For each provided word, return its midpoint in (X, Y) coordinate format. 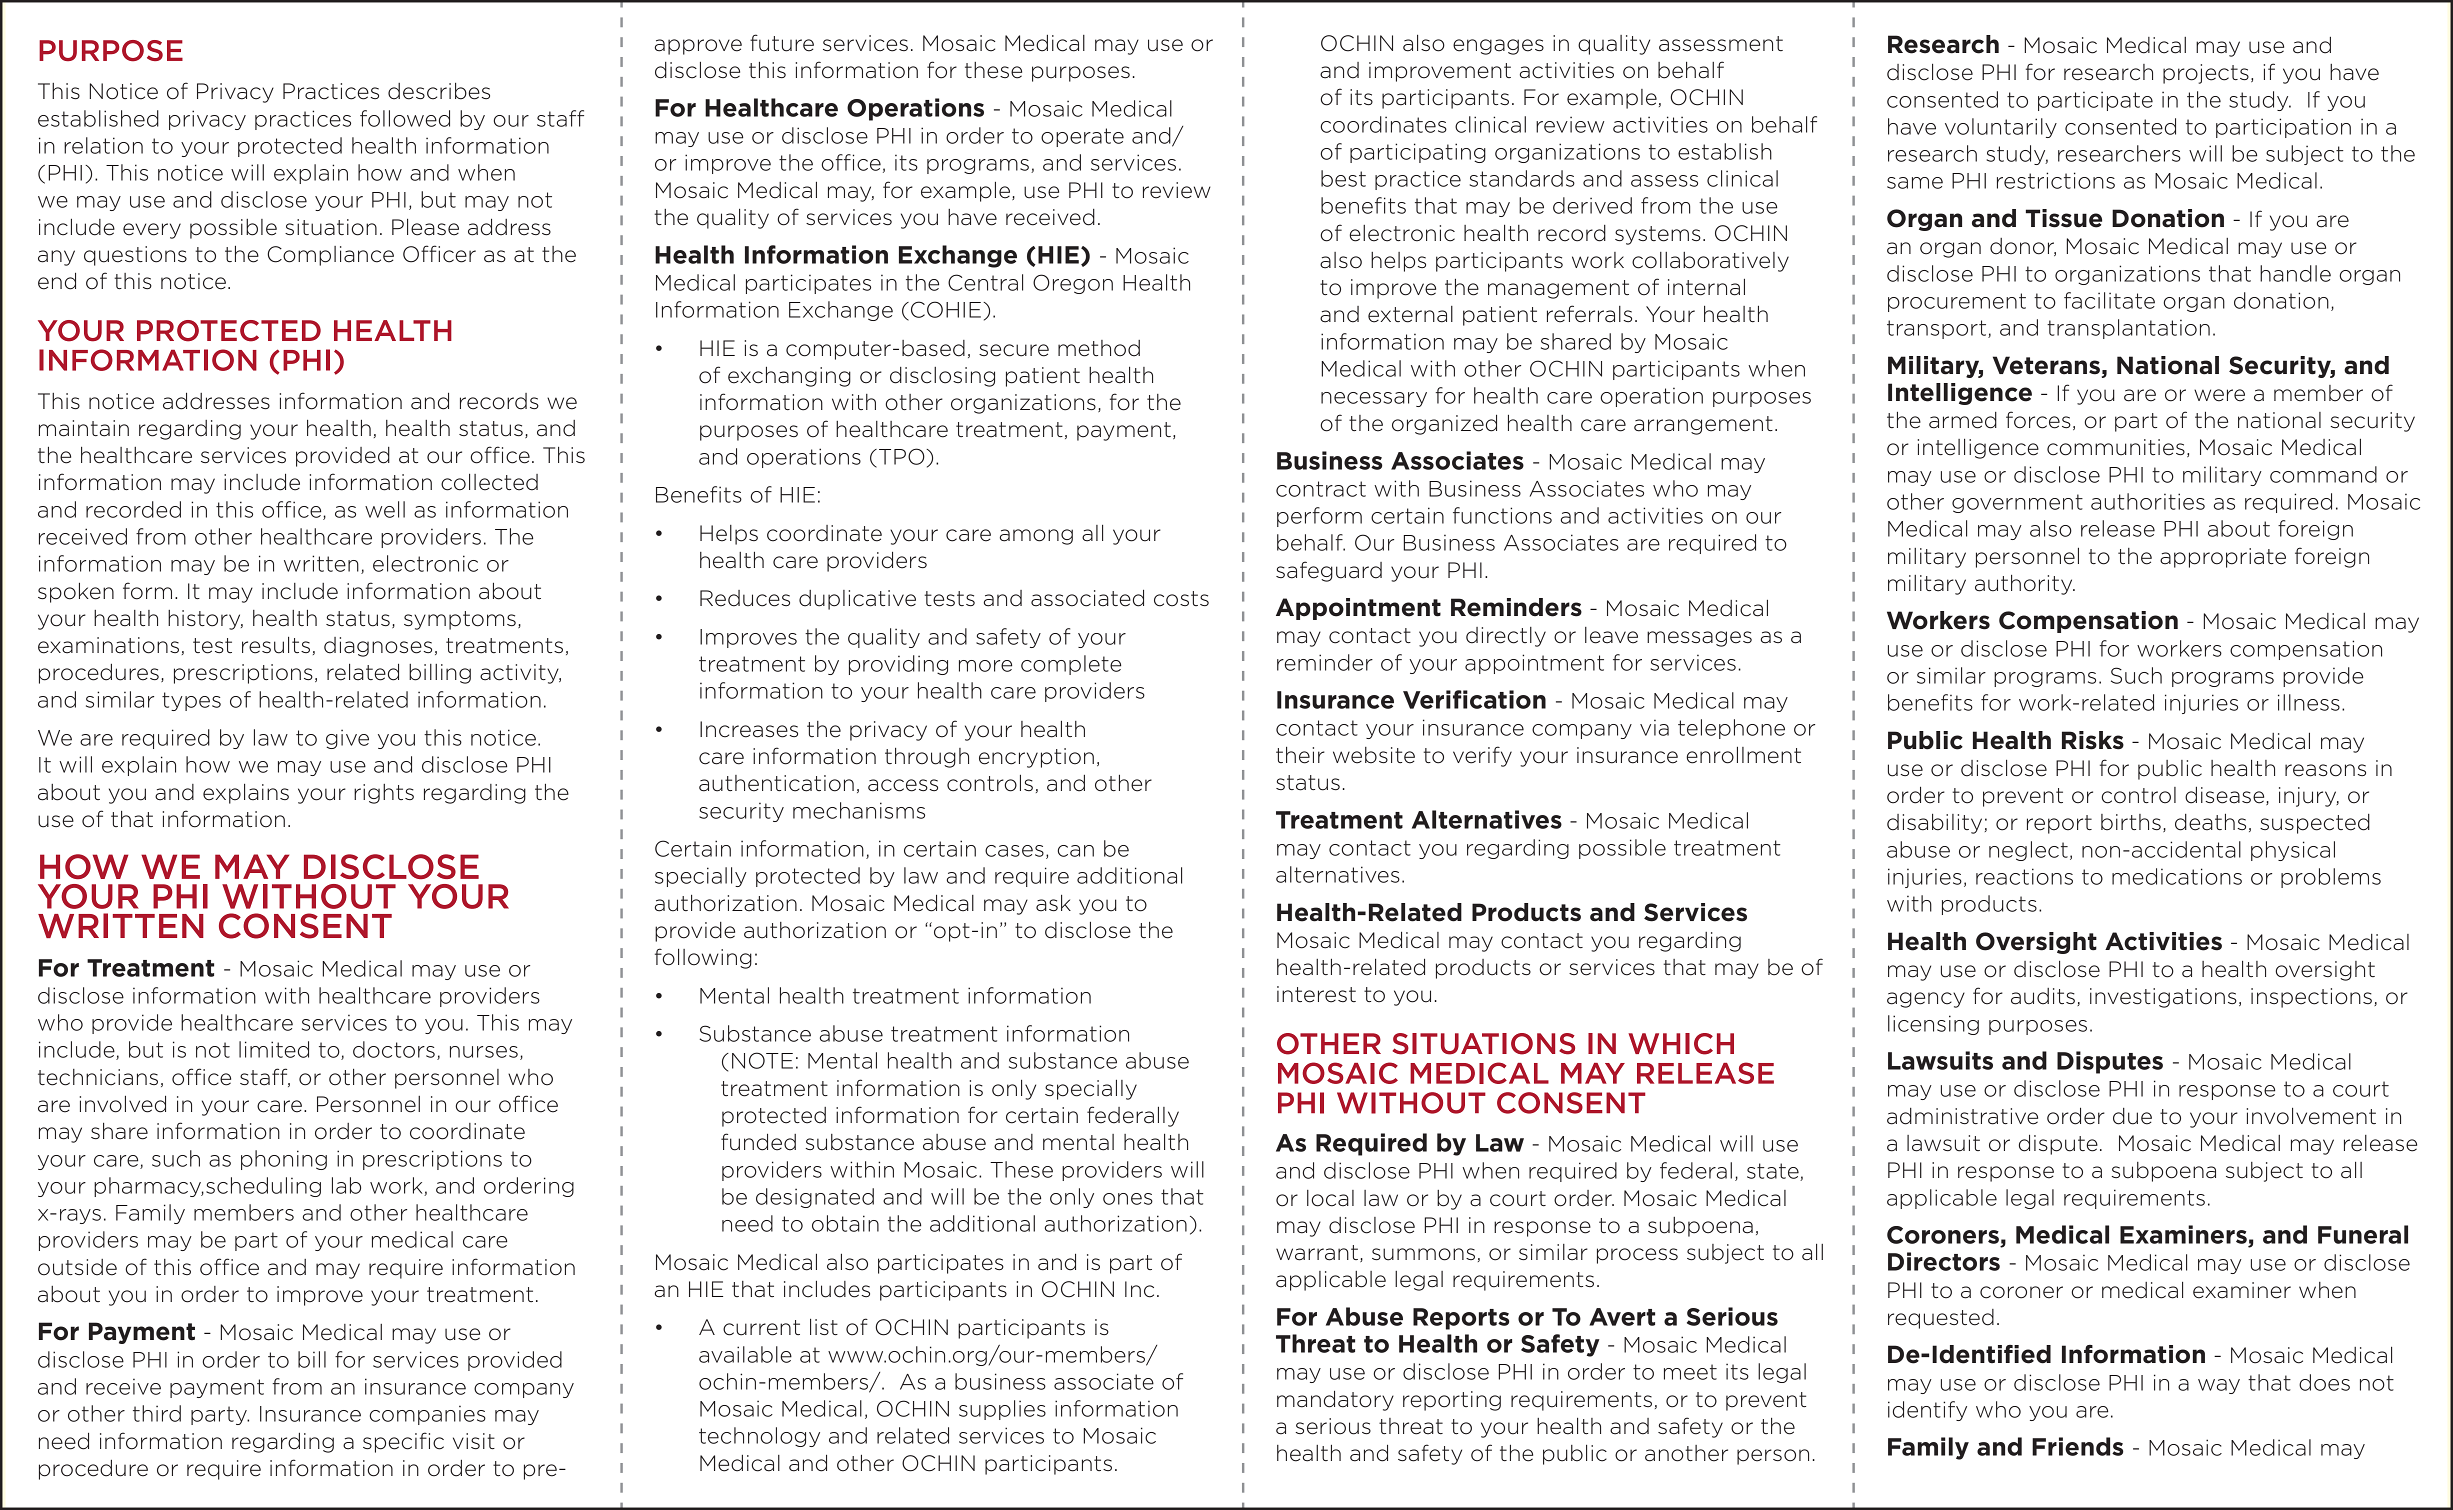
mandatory (1335, 1401)
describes (439, 91)
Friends (2077, 1446)
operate (1082, 137)
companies (428, 1415)
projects (2206, 74)
